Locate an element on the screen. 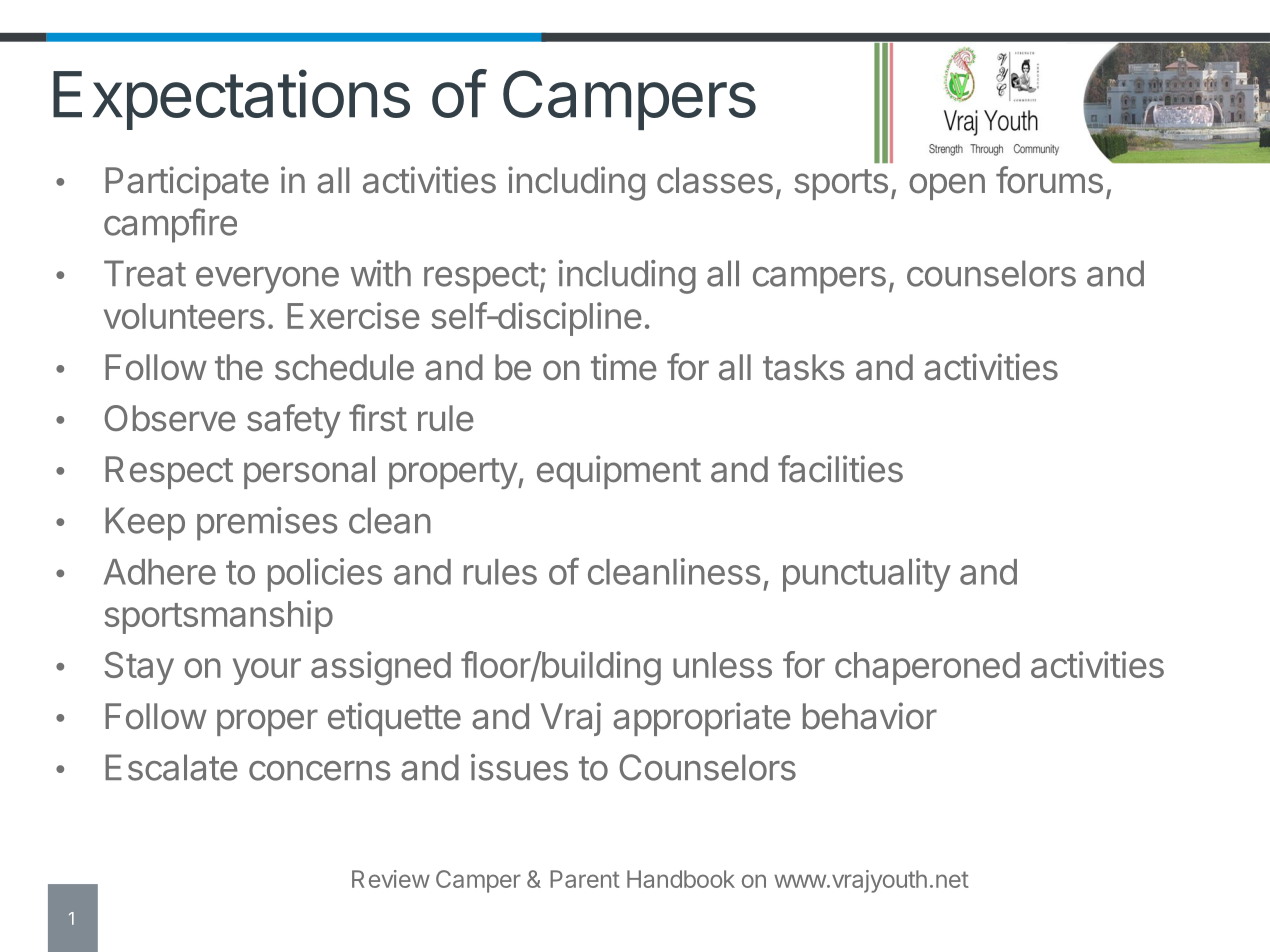 The image size is (1270, 952). punctuality is located at coordinates (867, 575).
